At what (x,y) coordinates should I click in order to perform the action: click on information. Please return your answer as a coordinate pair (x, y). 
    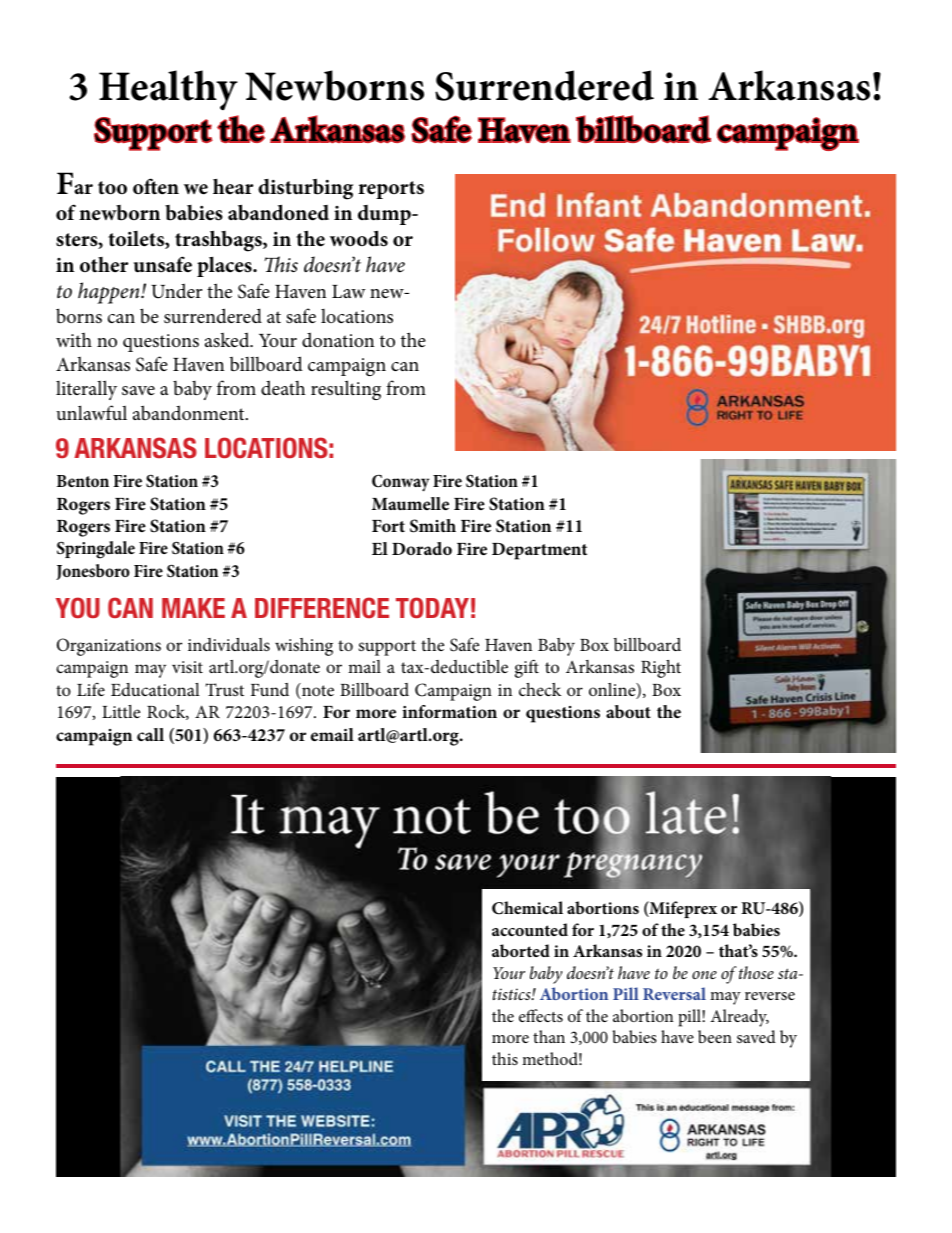
    Looking at the image, I should click on (449, 711).
